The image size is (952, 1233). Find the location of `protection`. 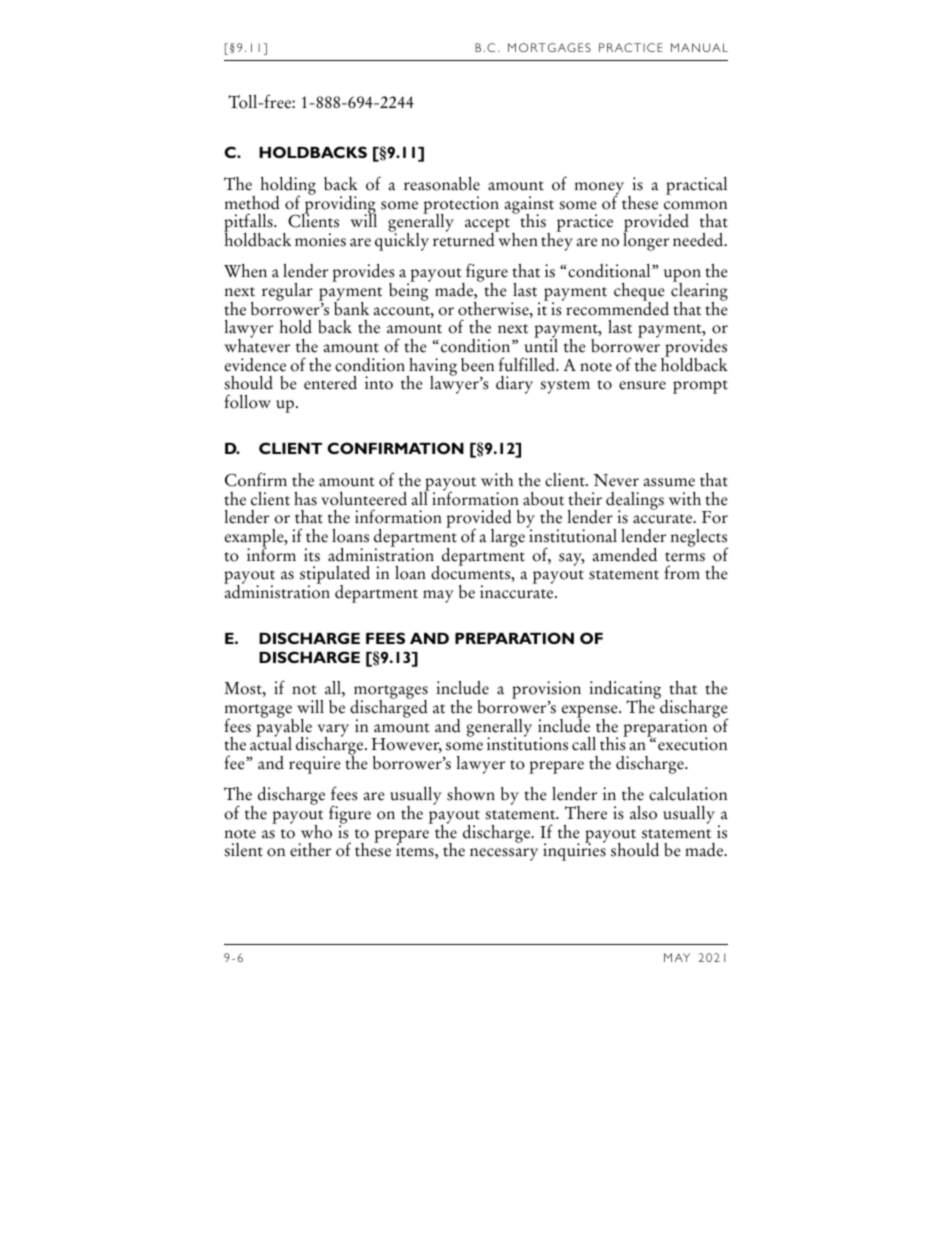

protection is located at coordinates (461, 206).
